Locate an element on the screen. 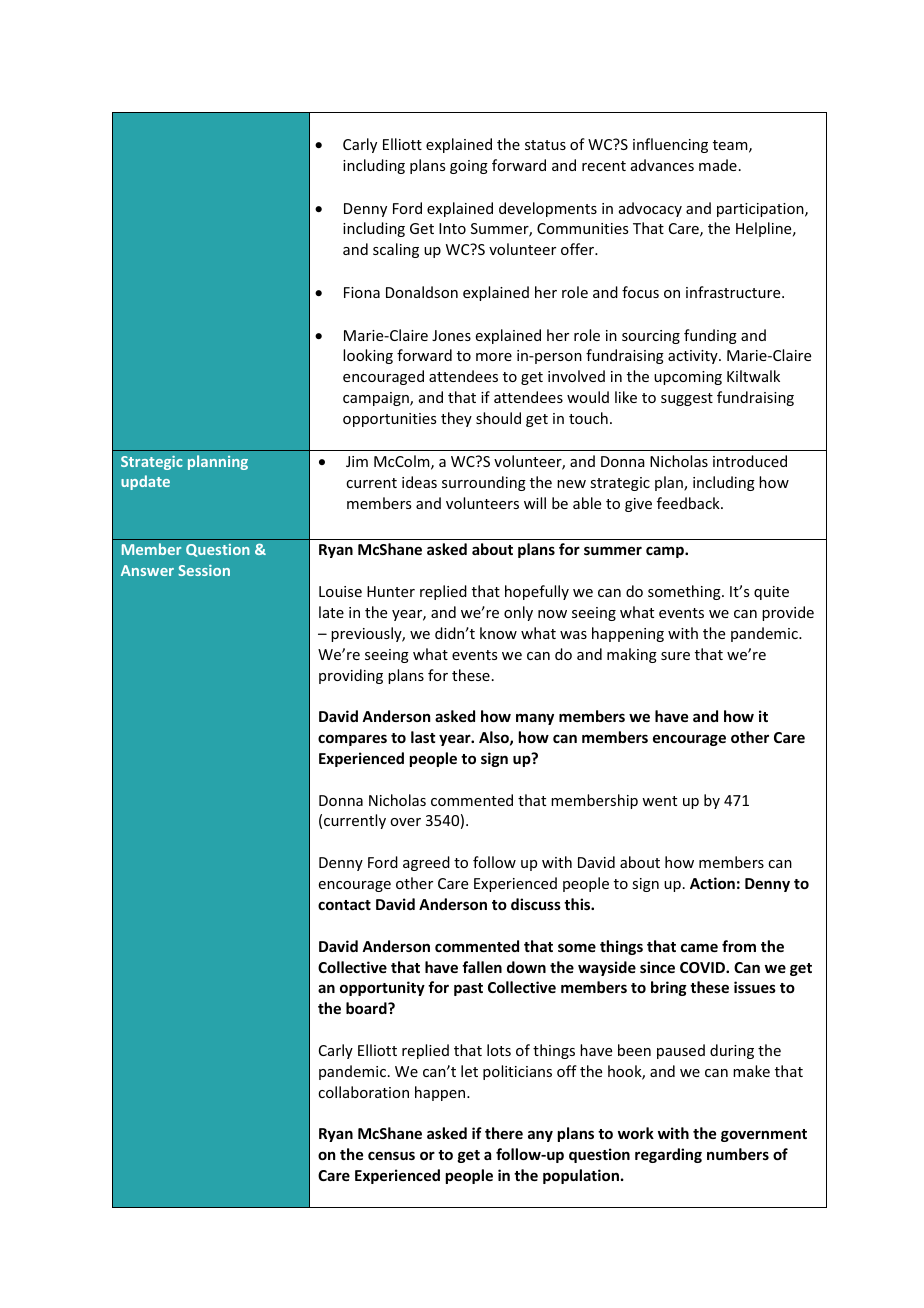 Image resolution: width=924 pixels, height=1308 pixels. there is located at coordinates (504, 1133).
